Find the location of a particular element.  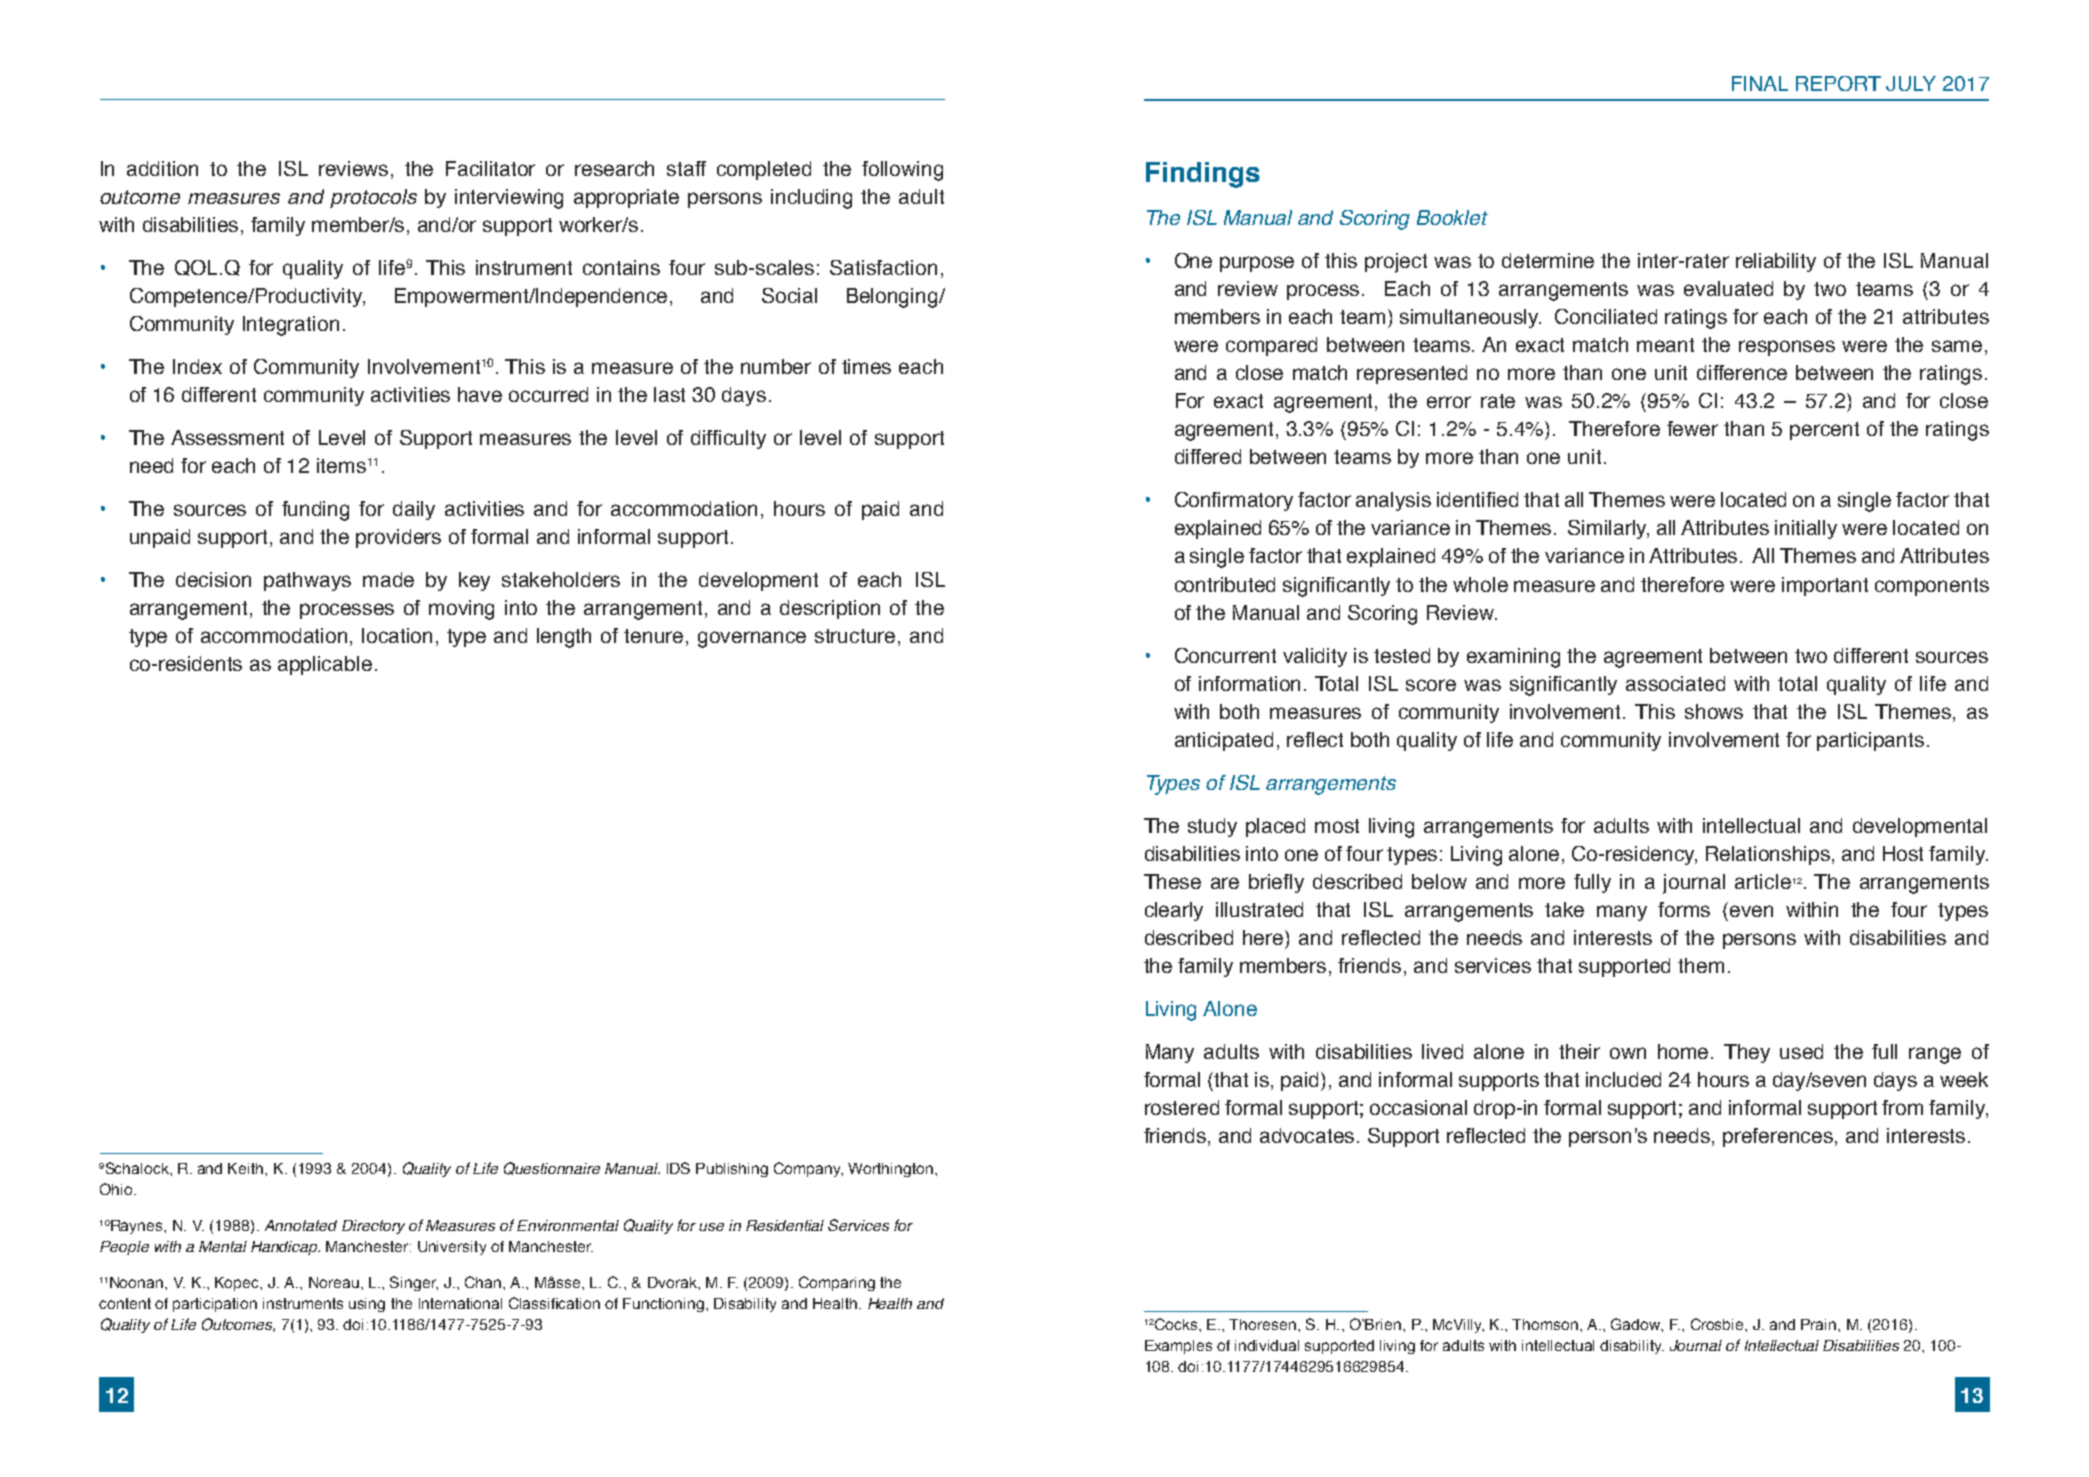

shows is located at coordinates (1714, 711).
